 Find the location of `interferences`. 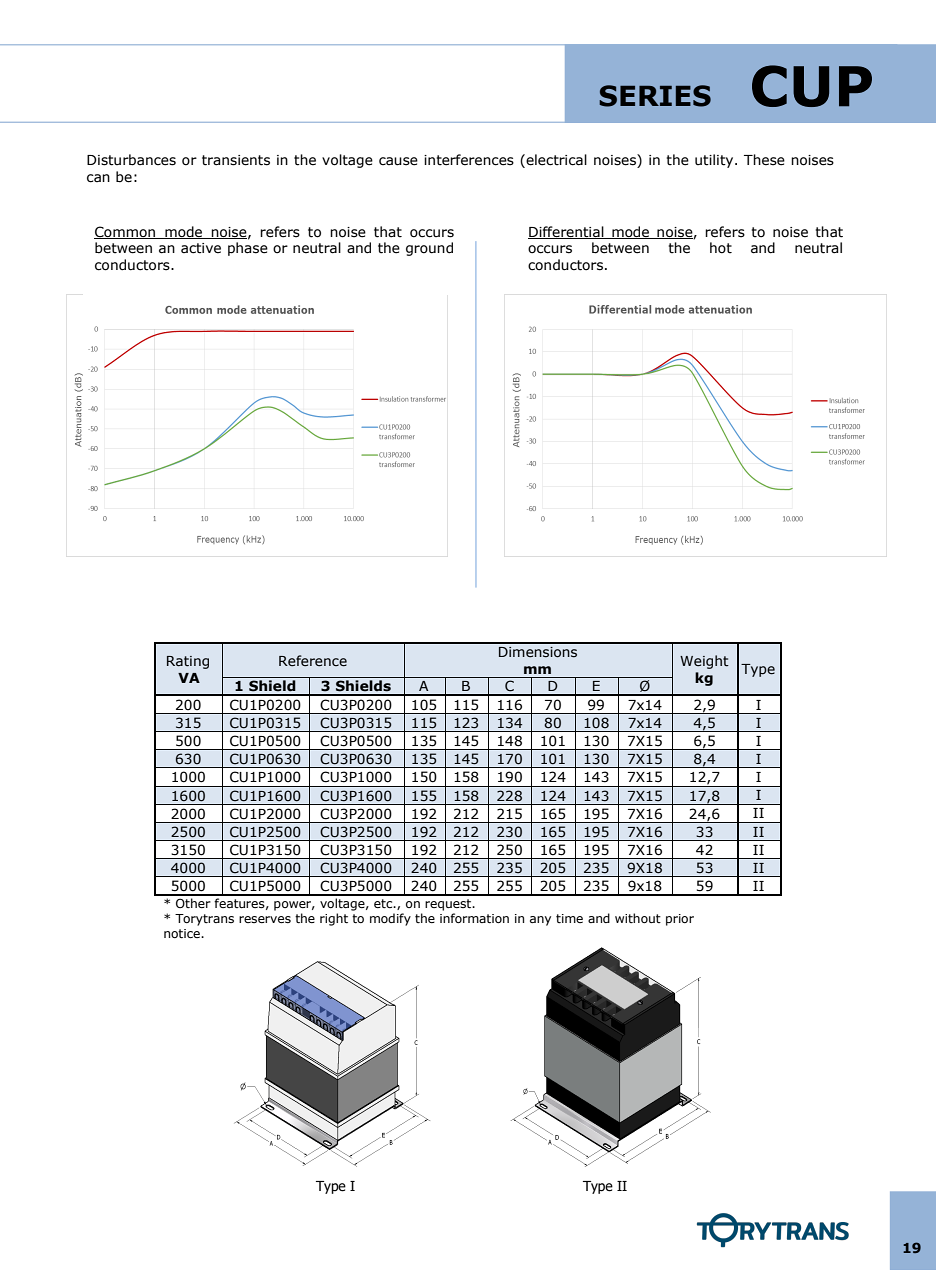

interferences is located at coordinates (469, 160).
